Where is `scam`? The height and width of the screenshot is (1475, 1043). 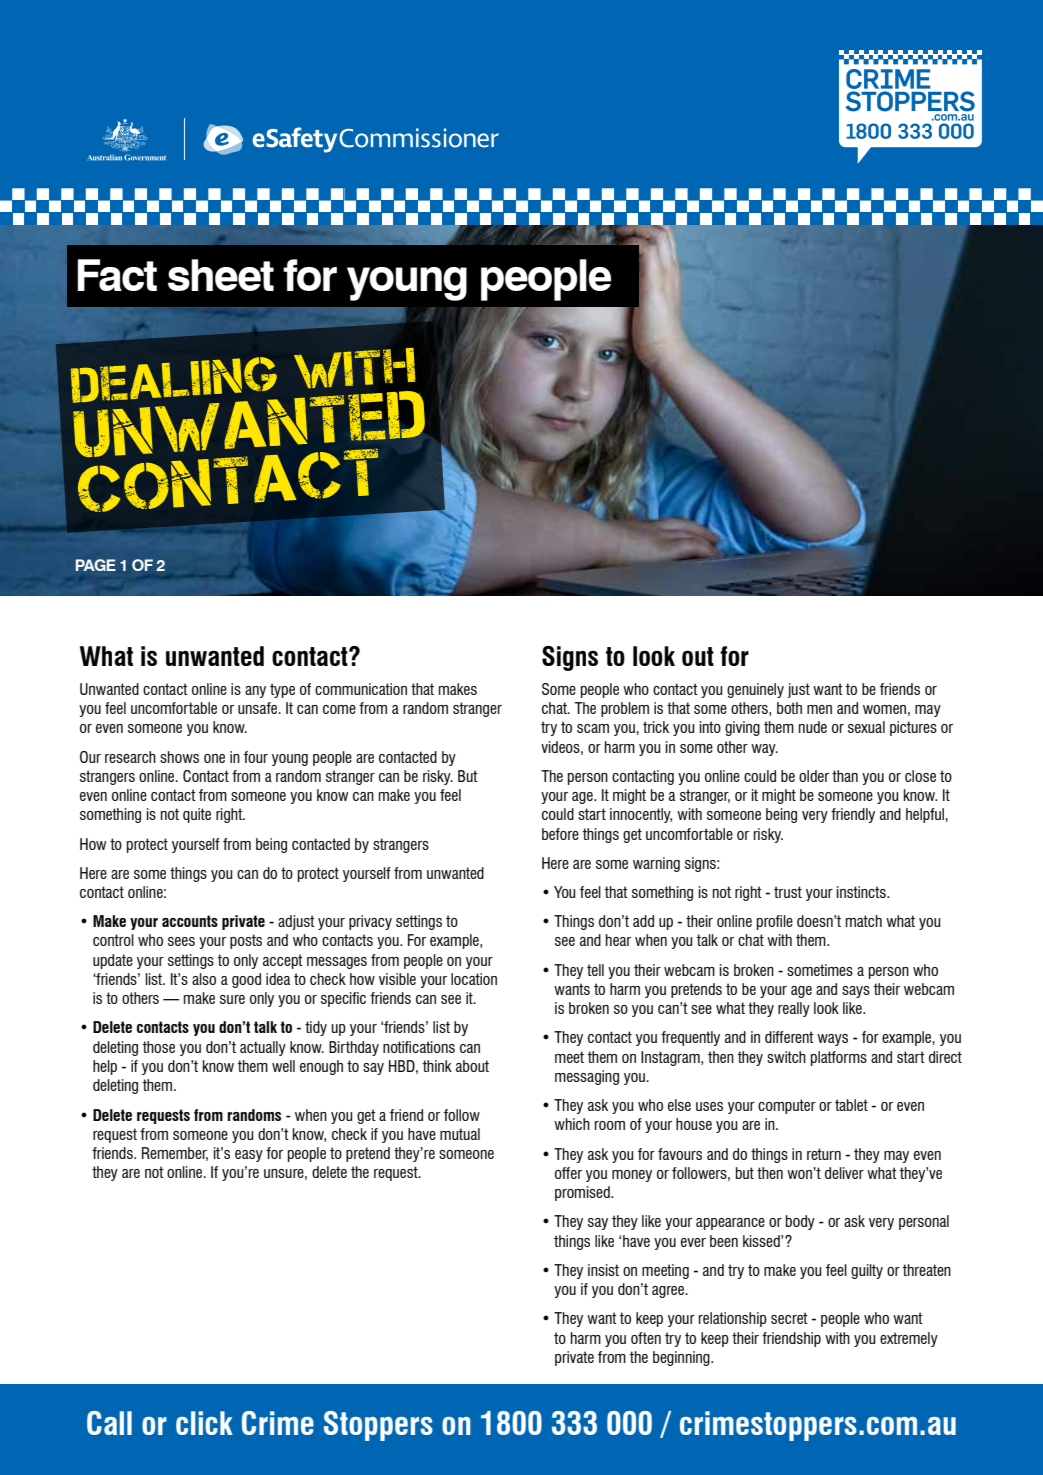 scam is located at coordinates (593, 728).
